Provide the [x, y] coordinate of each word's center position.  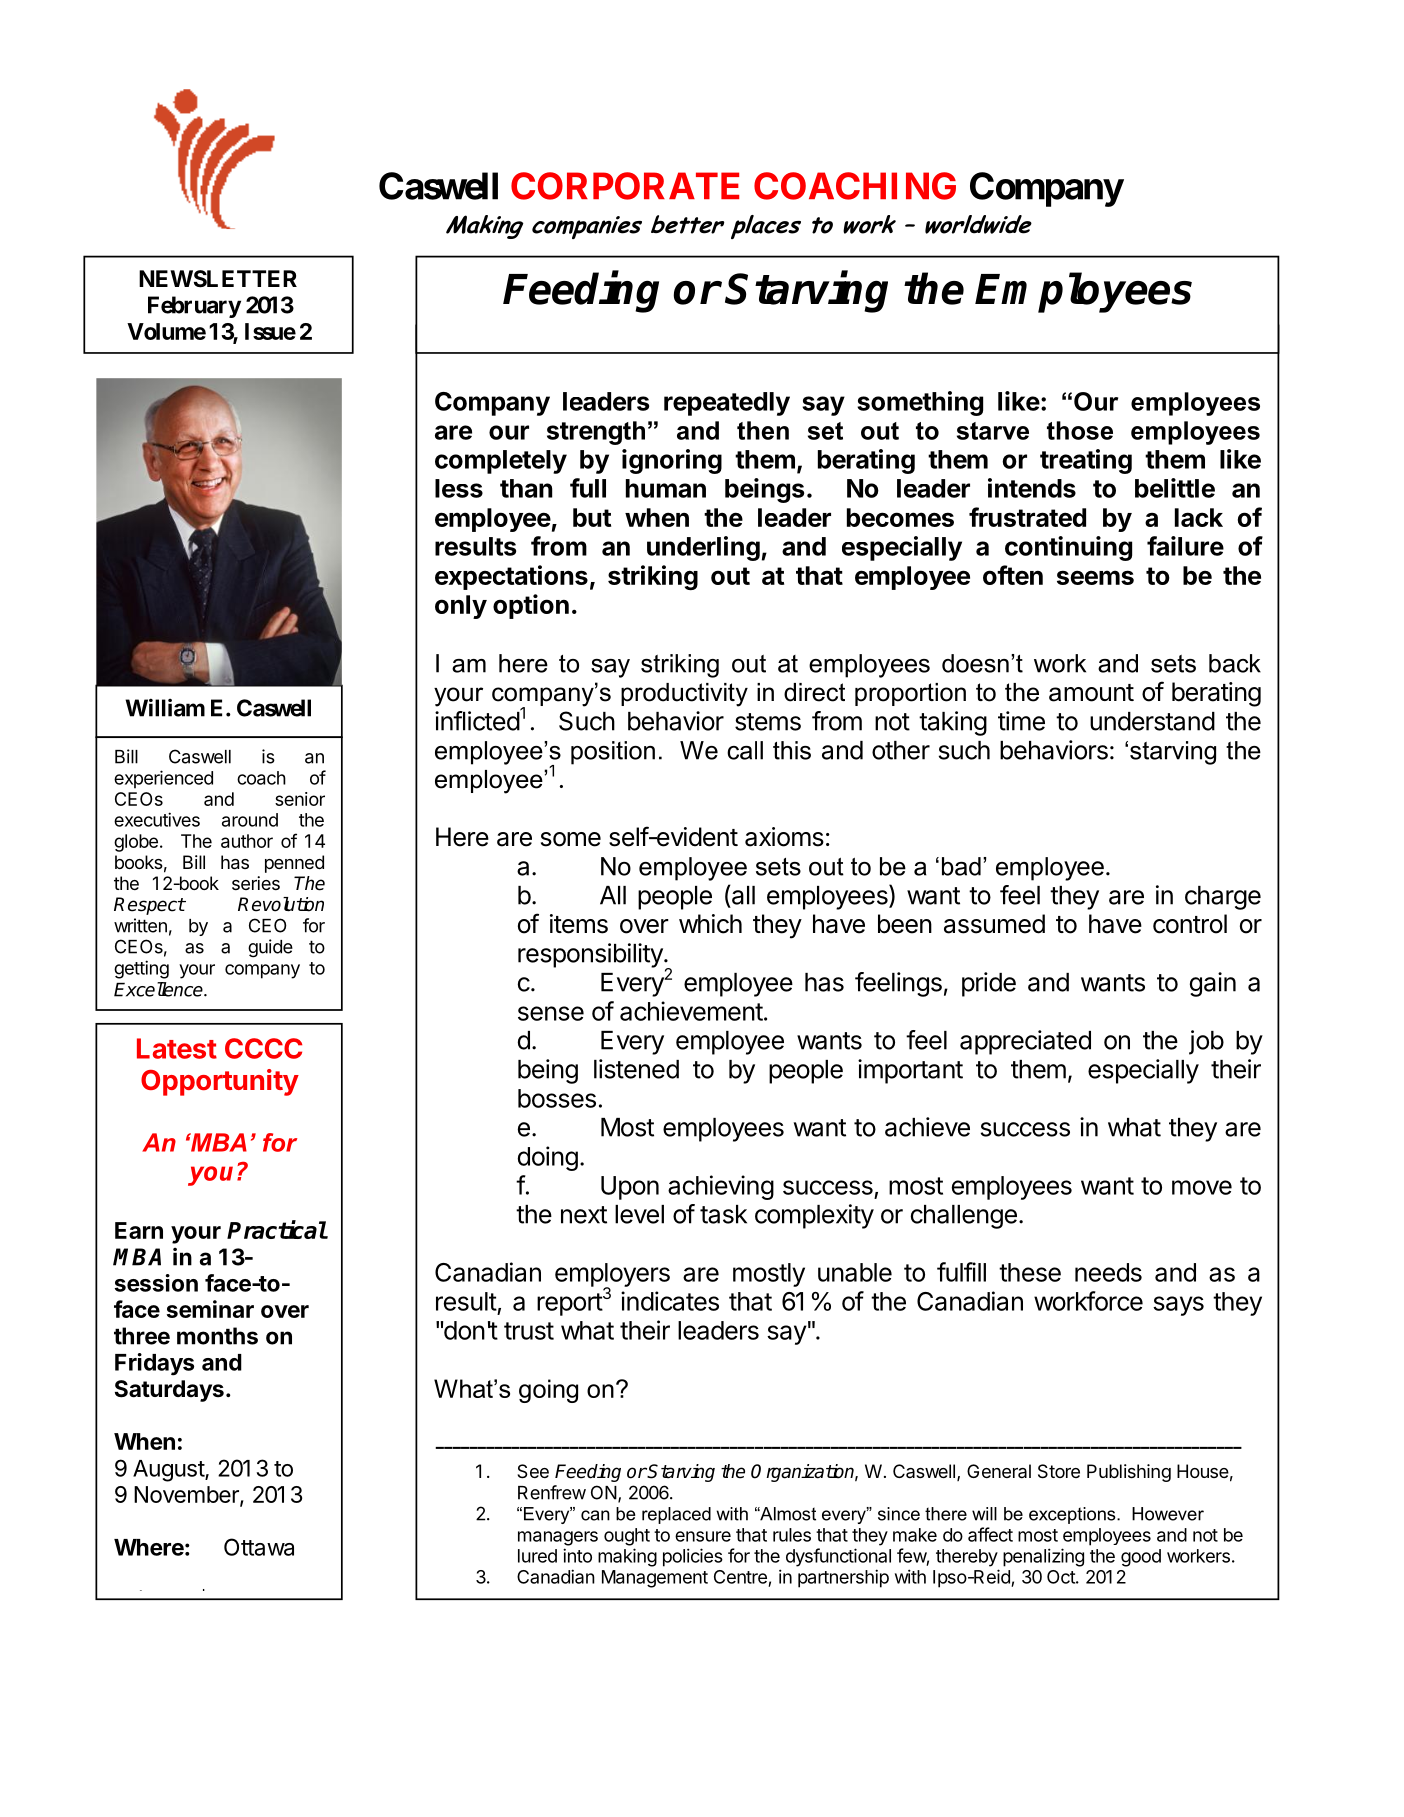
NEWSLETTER [218, 279]
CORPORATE [625, 186]
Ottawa [259, 1547]
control [1190, 924]
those [1080, 430]
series [256, 883]
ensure [703, 1536]
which [710, 924]
